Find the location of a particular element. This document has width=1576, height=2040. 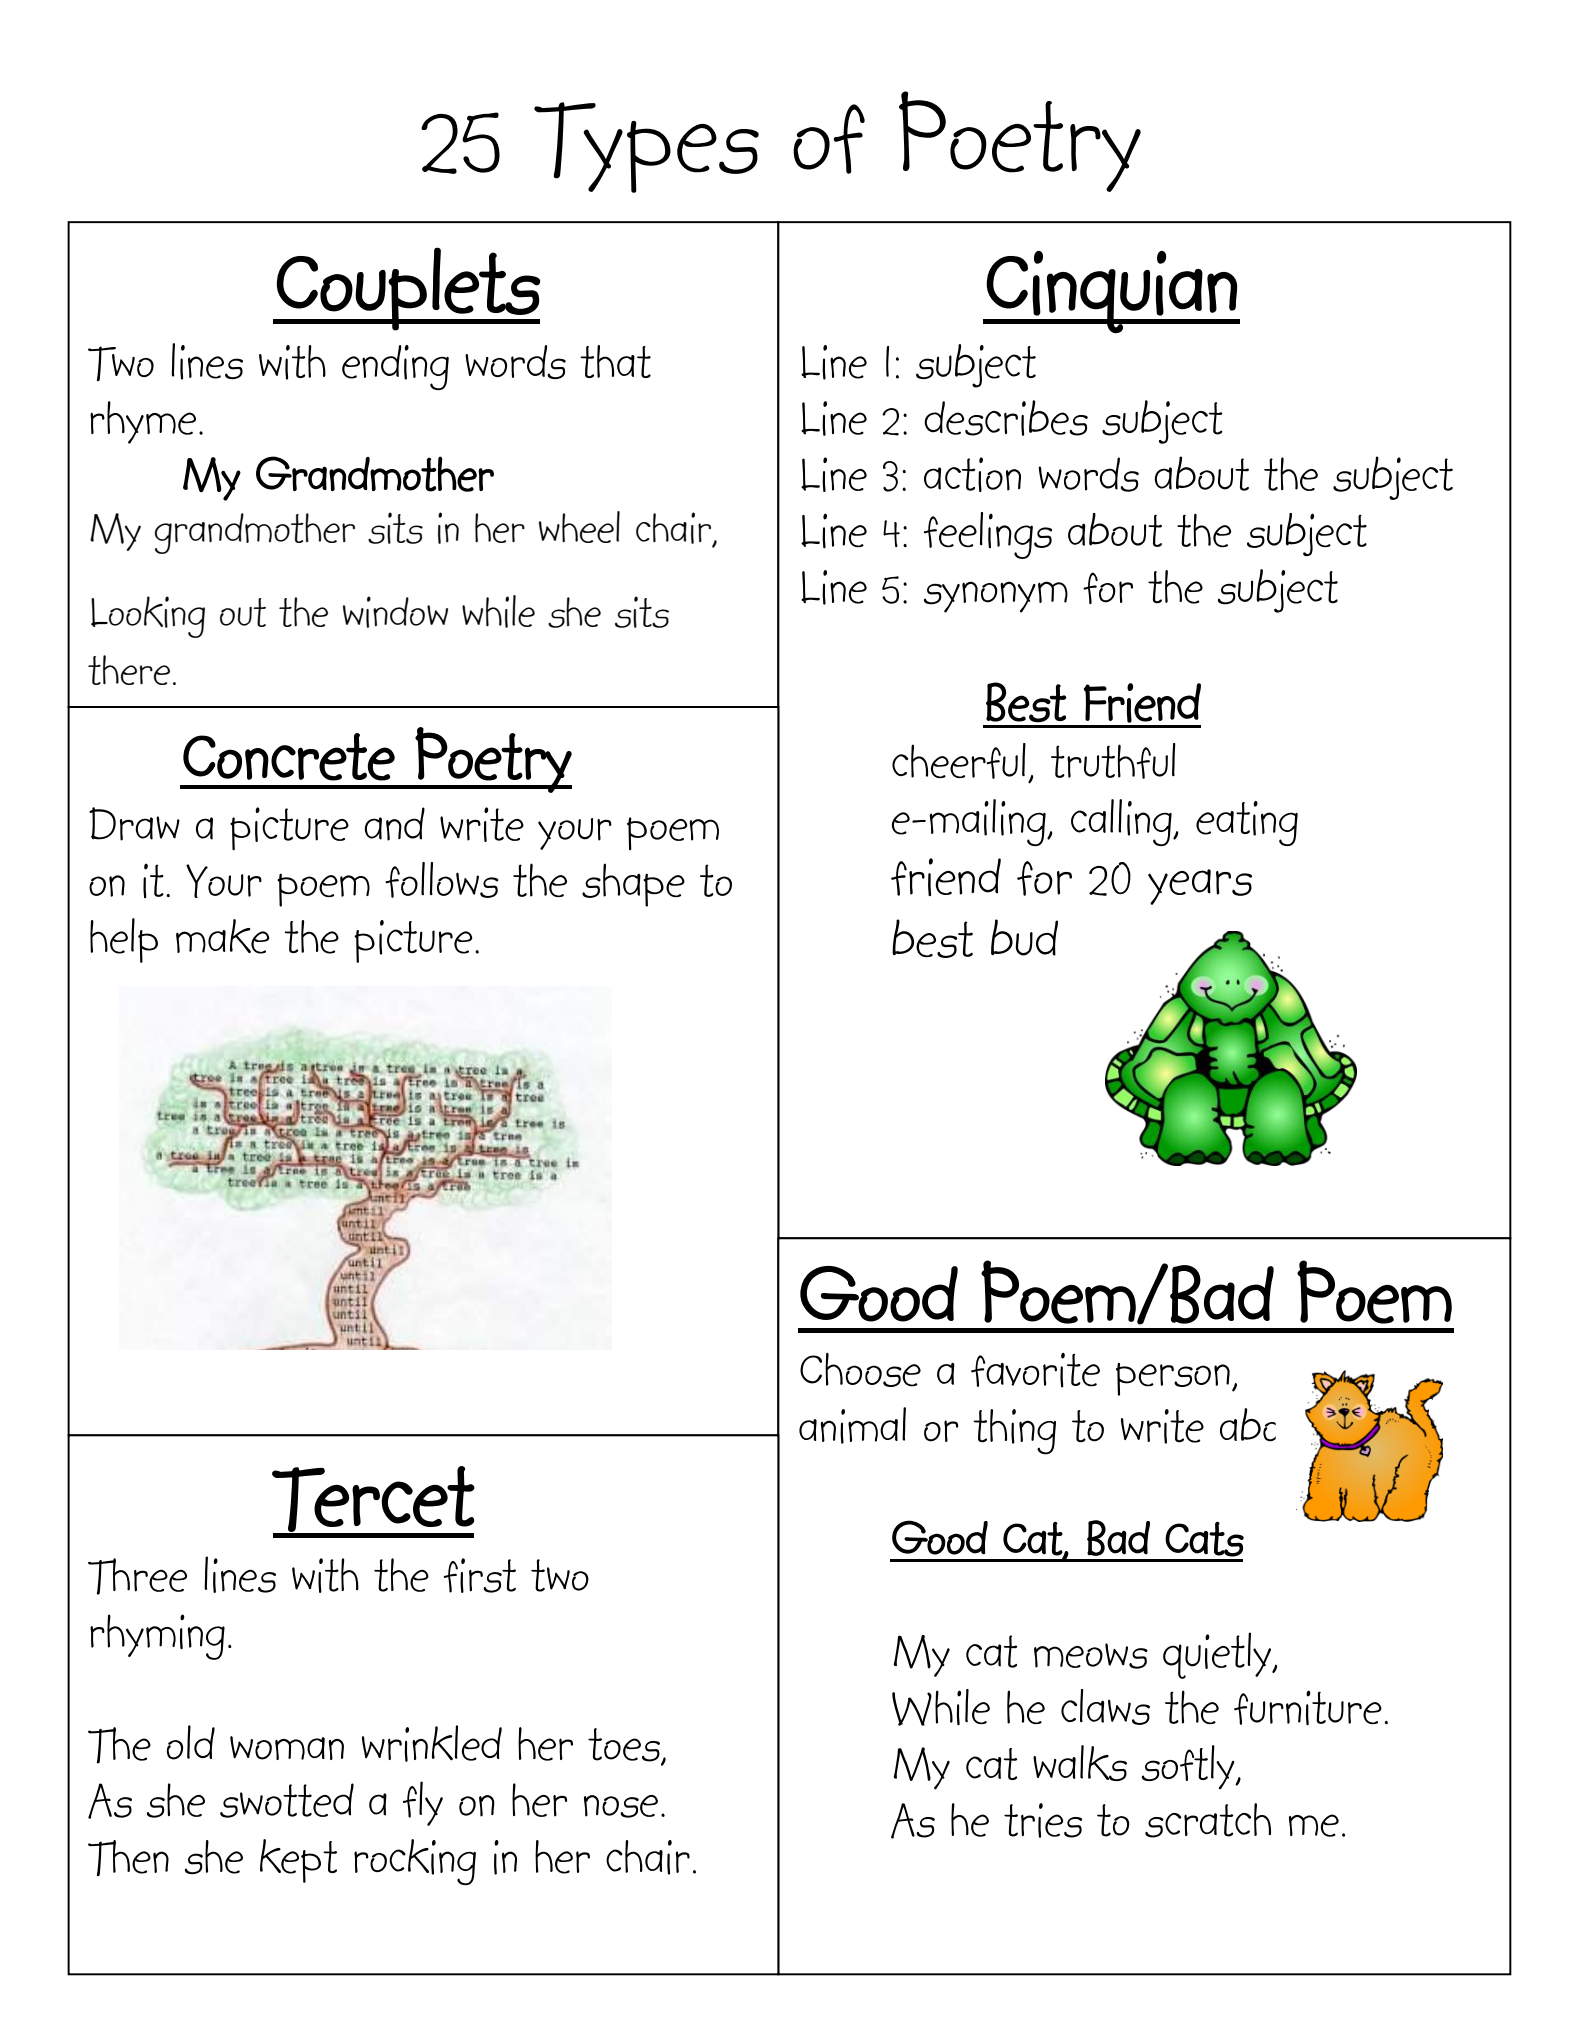

nose is located at coordinates (621, 1806).
